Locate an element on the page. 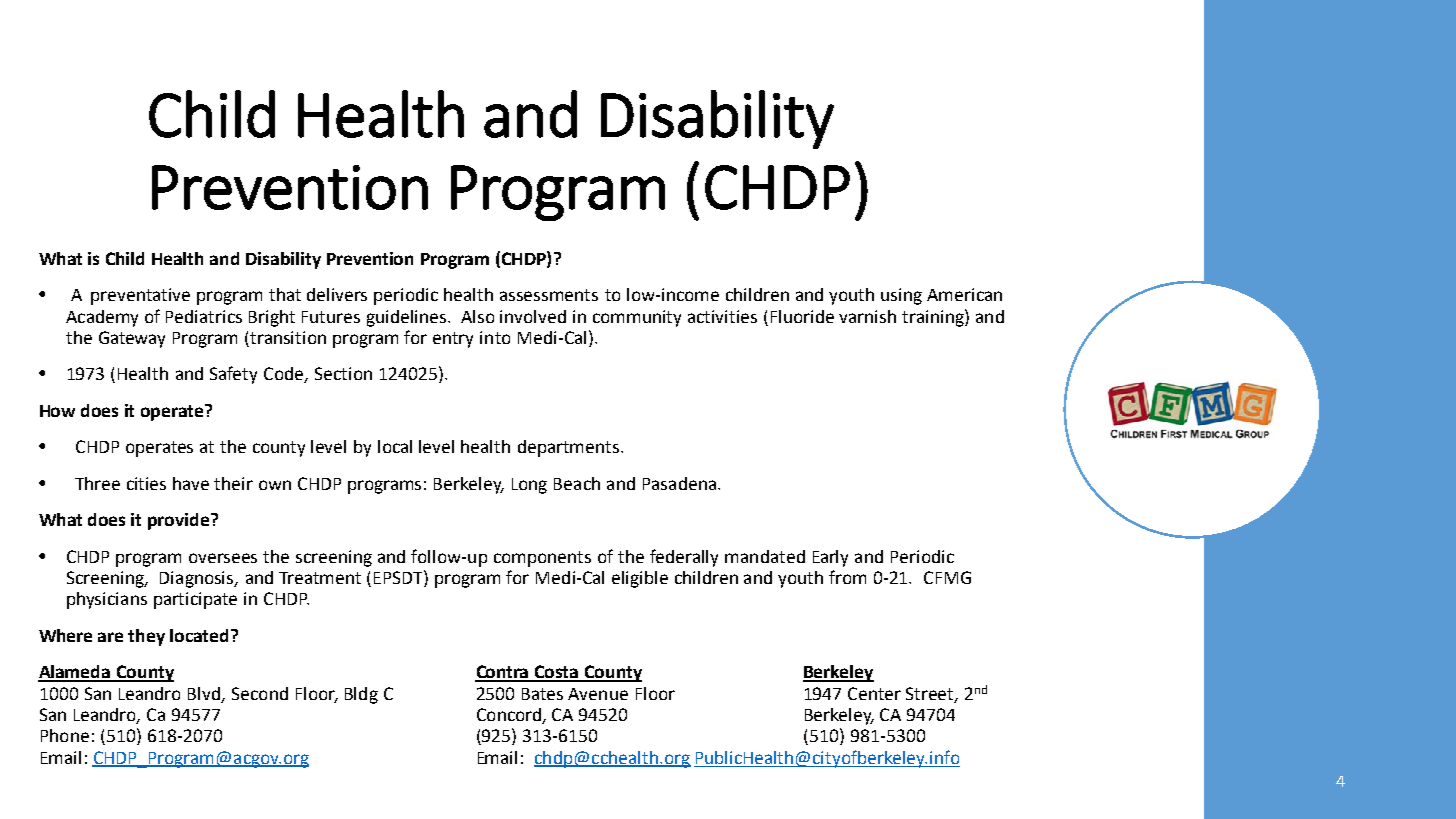 This document has height=819, width=1456. components is located at coordinates (542, 559).
